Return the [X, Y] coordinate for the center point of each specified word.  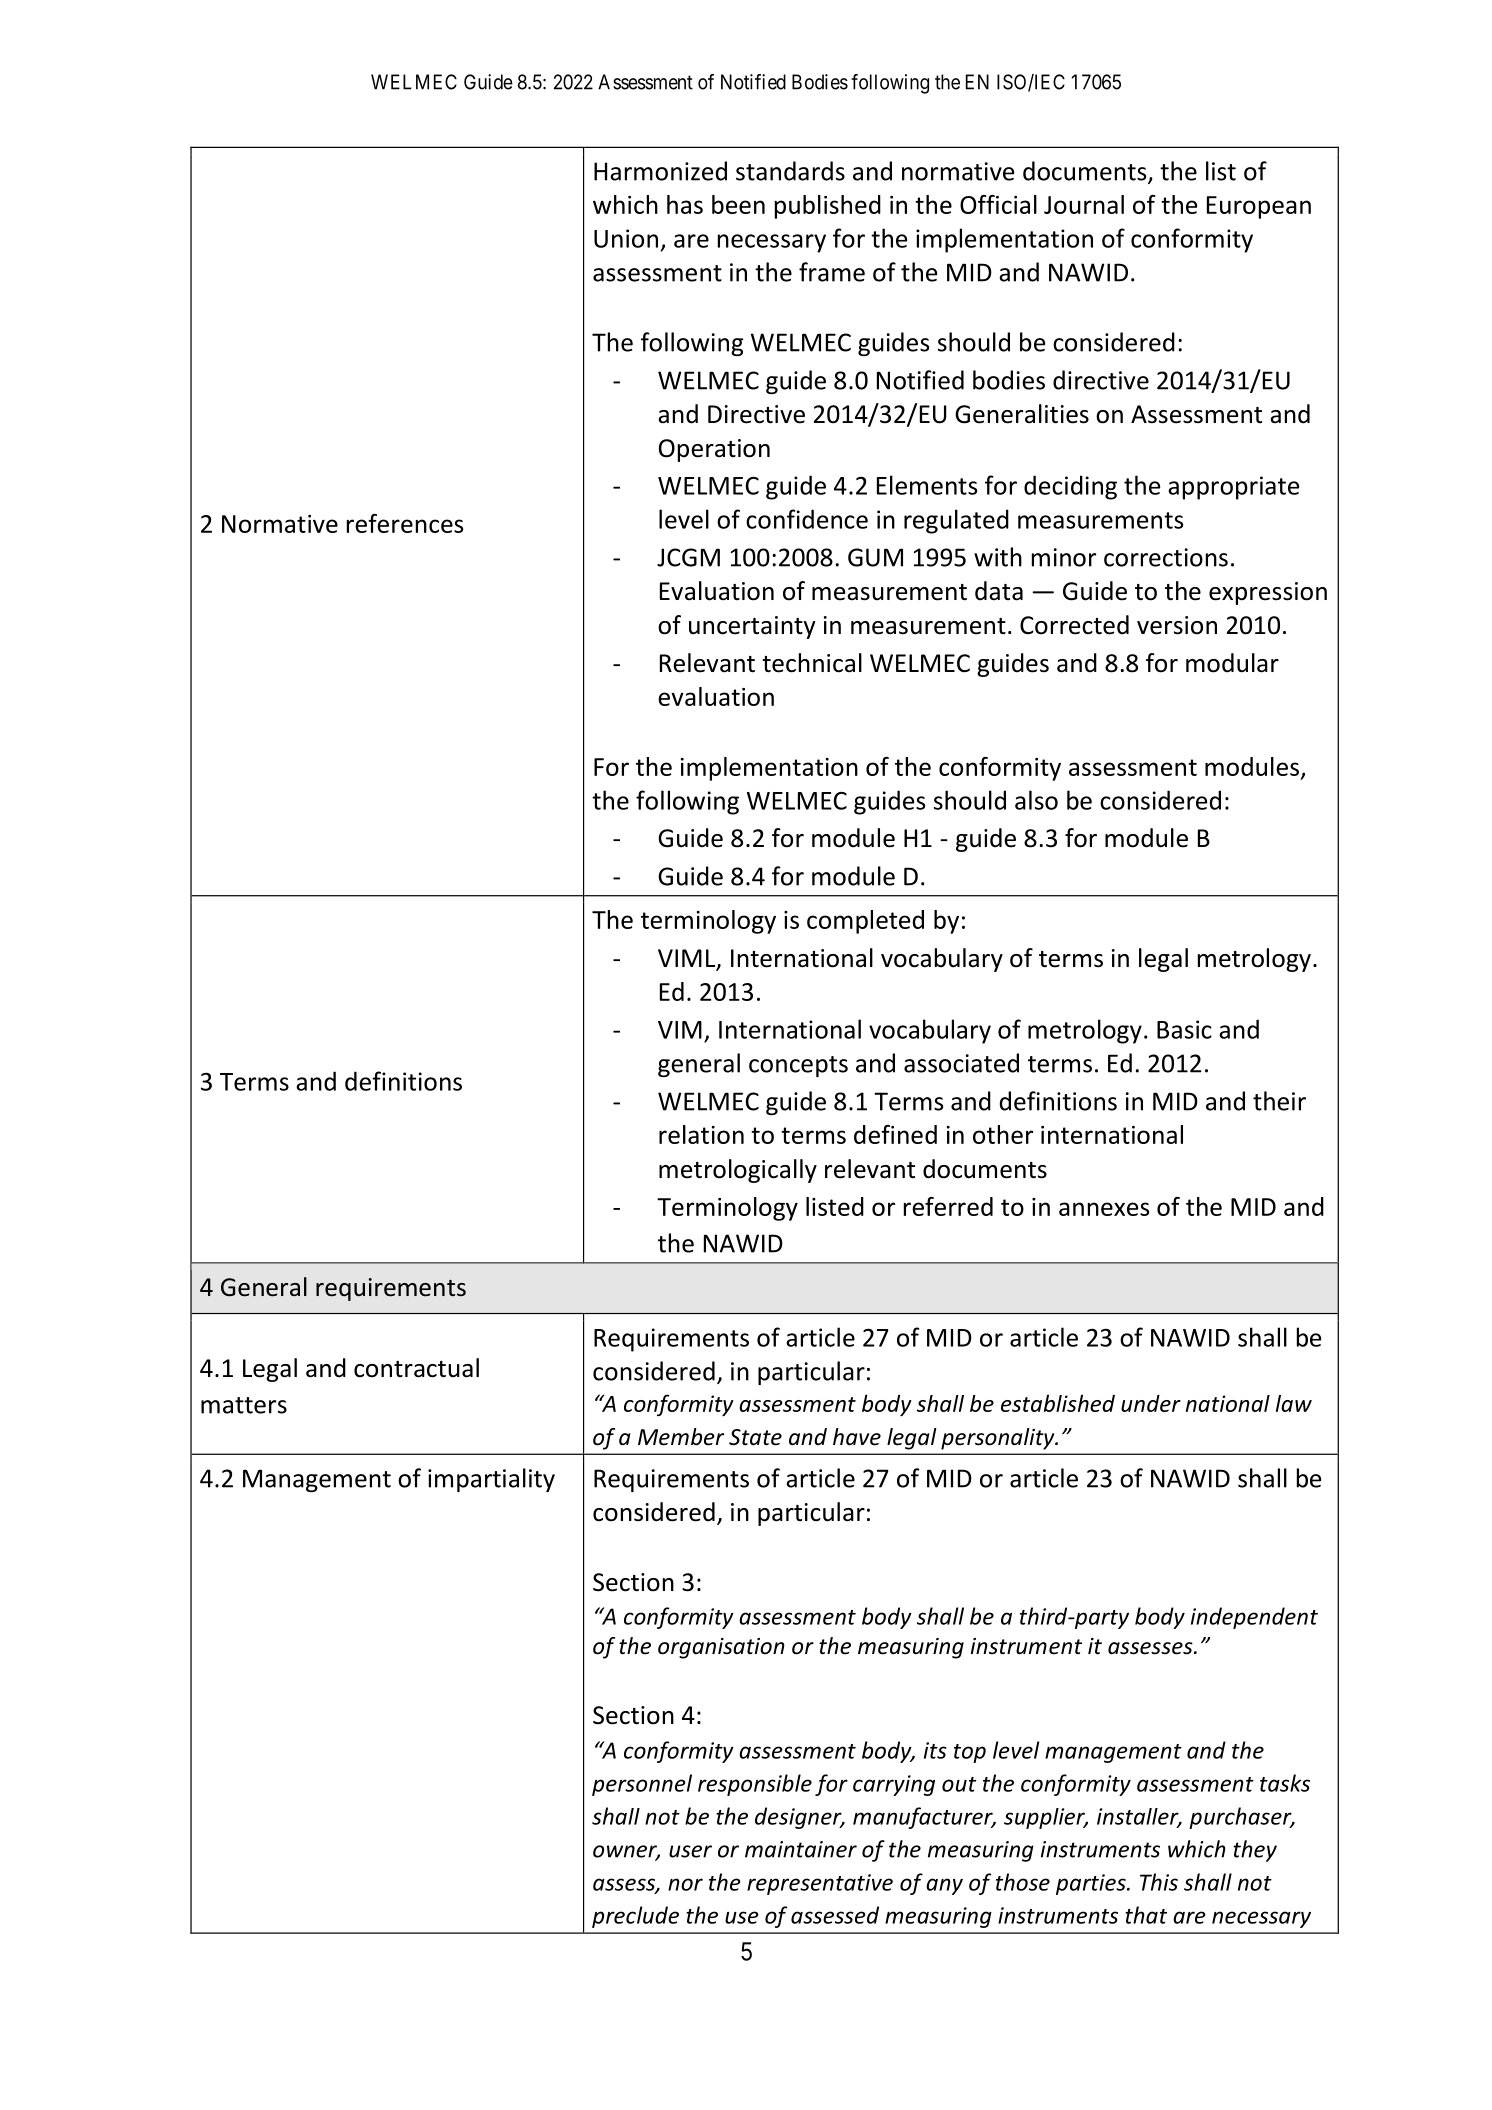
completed [865, 922]
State [755, 1437]
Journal [1084, 204]
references [405, 523]
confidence [807, 519]
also [1036, 800]
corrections [1166, 557]
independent [1254, 1618]
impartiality [491, 1480]
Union [626, 238]
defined [895, 1134]
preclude [635, 1917]
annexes [1104, 1209]
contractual [416, 1368]
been [738, 204]
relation [701, 1134]
